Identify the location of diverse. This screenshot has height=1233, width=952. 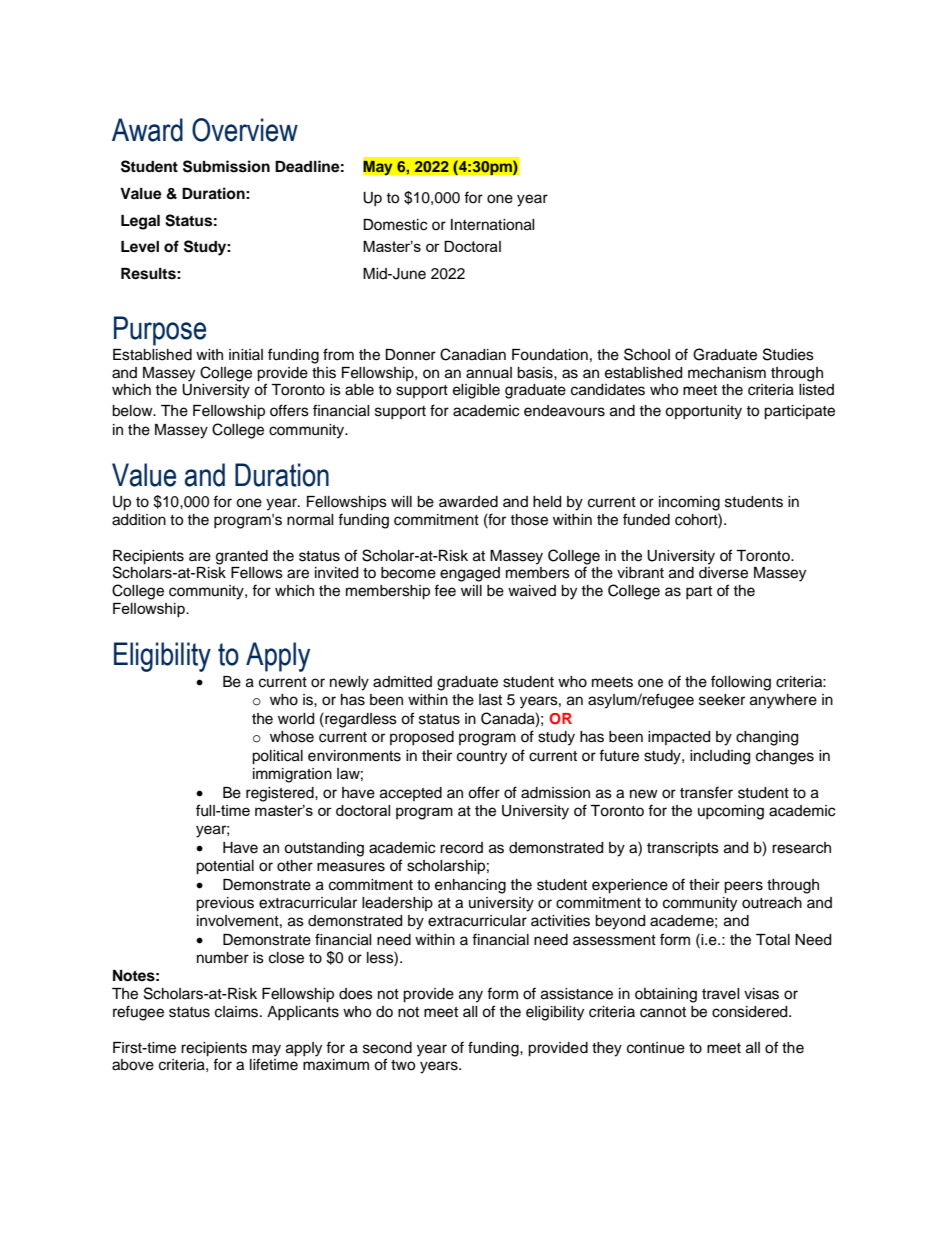
(723, 573).
